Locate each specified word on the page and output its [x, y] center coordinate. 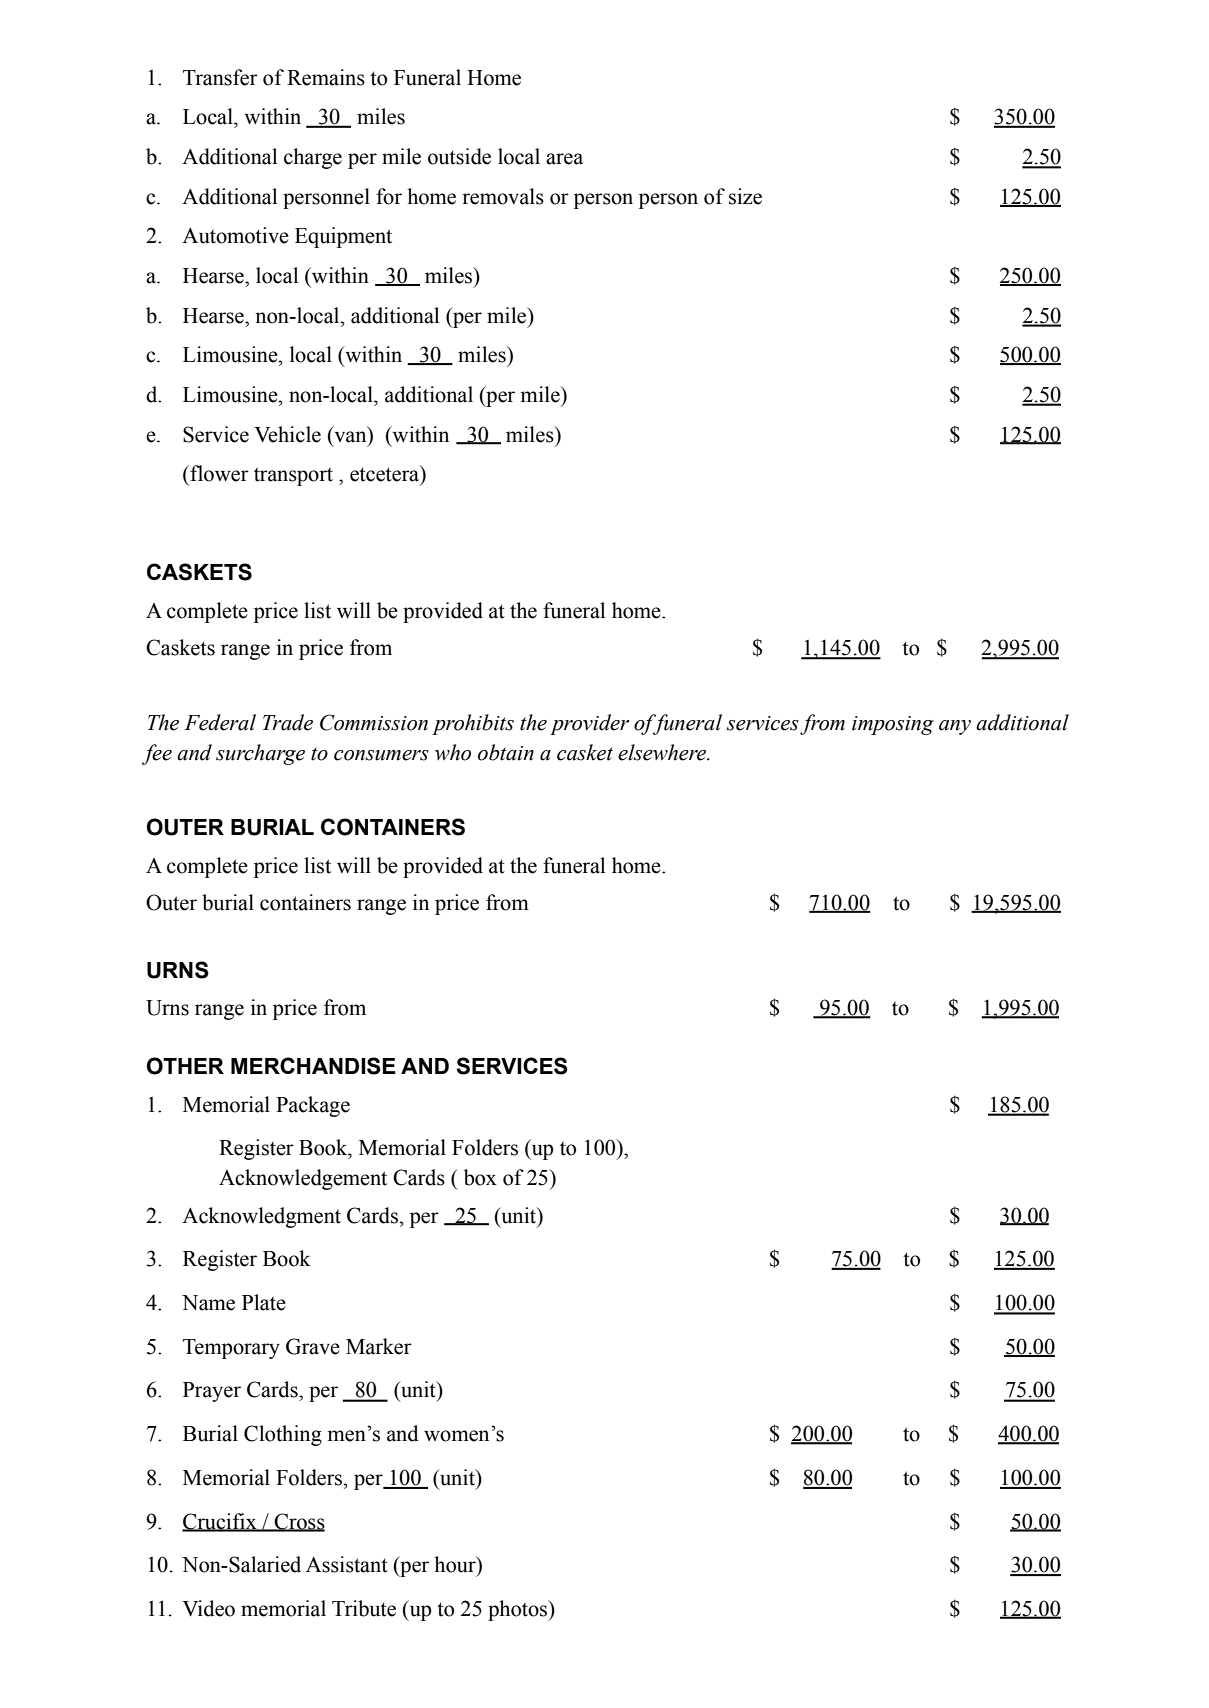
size [745, 196]
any [955, 727]
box [480, 1177]
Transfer [220, 77]
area [564, 159]
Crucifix [220, 1522]
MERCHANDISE [313, 1066]
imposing [893, 725]
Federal [220, 722]
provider [589, 724]
